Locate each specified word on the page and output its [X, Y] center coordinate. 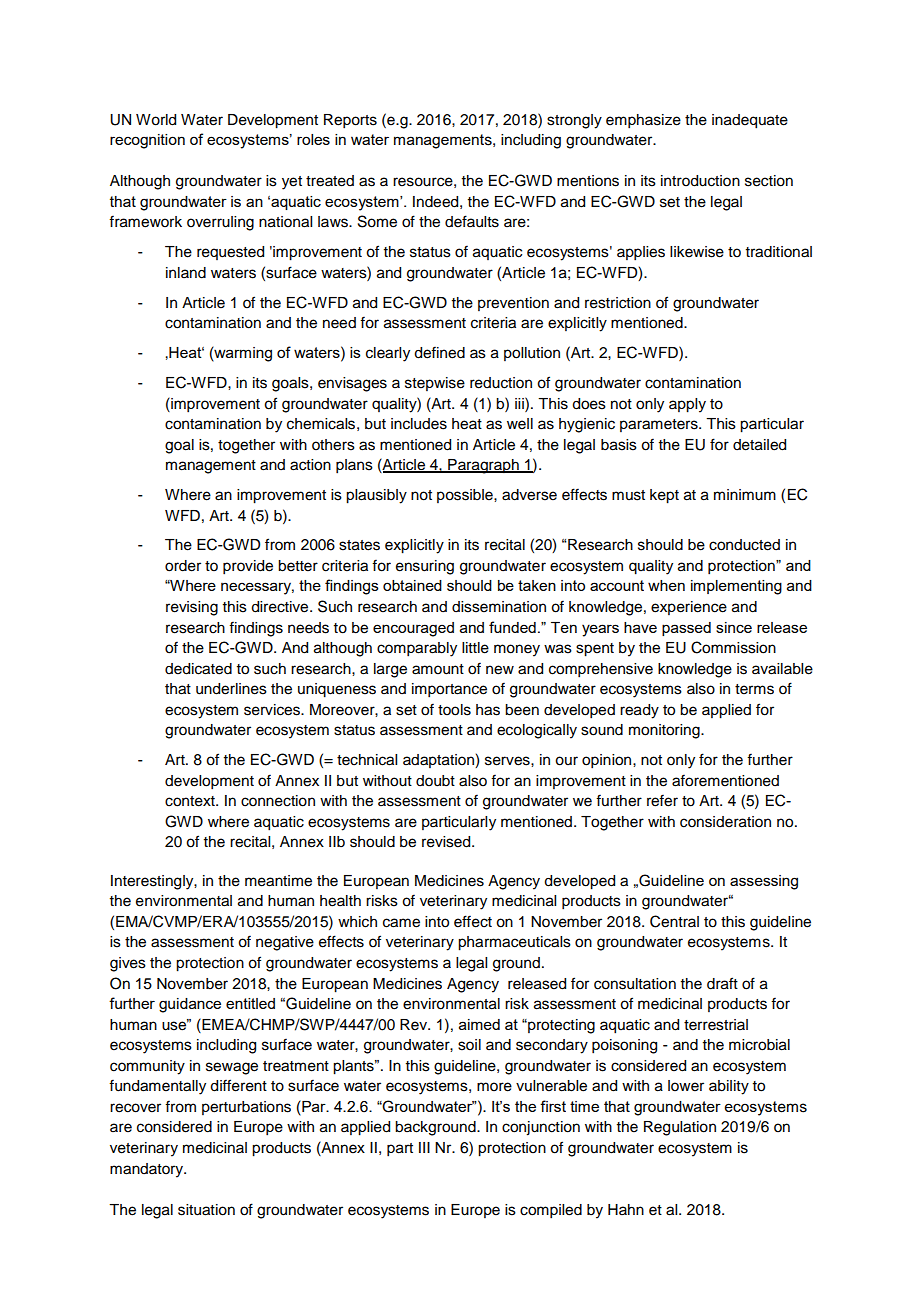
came [401, 923]
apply [687, 405]
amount [438, 669]
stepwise [435, 384]
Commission [733, 647]
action [310, 465]
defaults [472, 221]
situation [206, 1210]
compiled [551, 1211]
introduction [700, 181]
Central [674, 921]
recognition [147, 141]
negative [285, 943]
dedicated [198, 669]
